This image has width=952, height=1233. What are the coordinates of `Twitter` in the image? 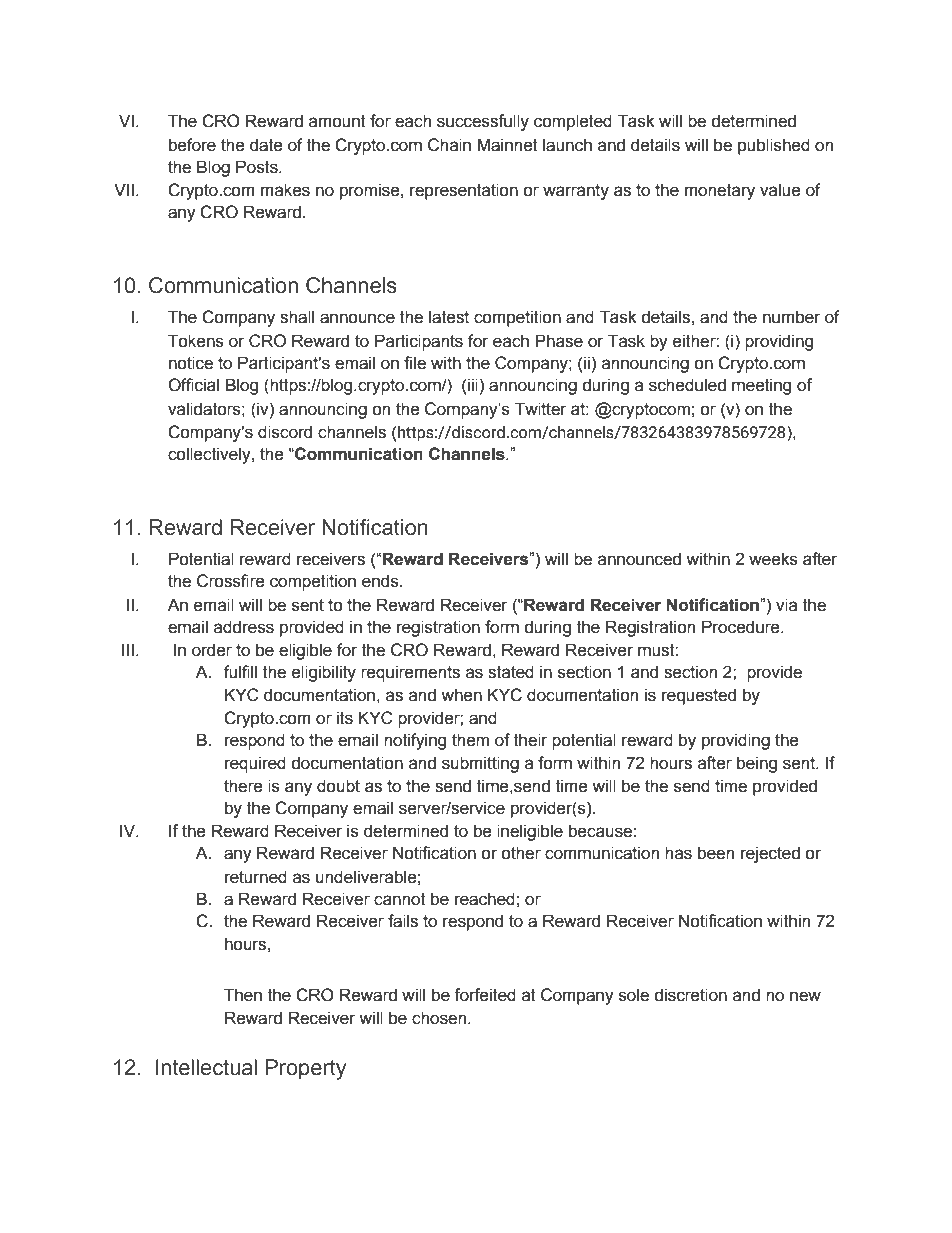 It's located at (541, 409).
